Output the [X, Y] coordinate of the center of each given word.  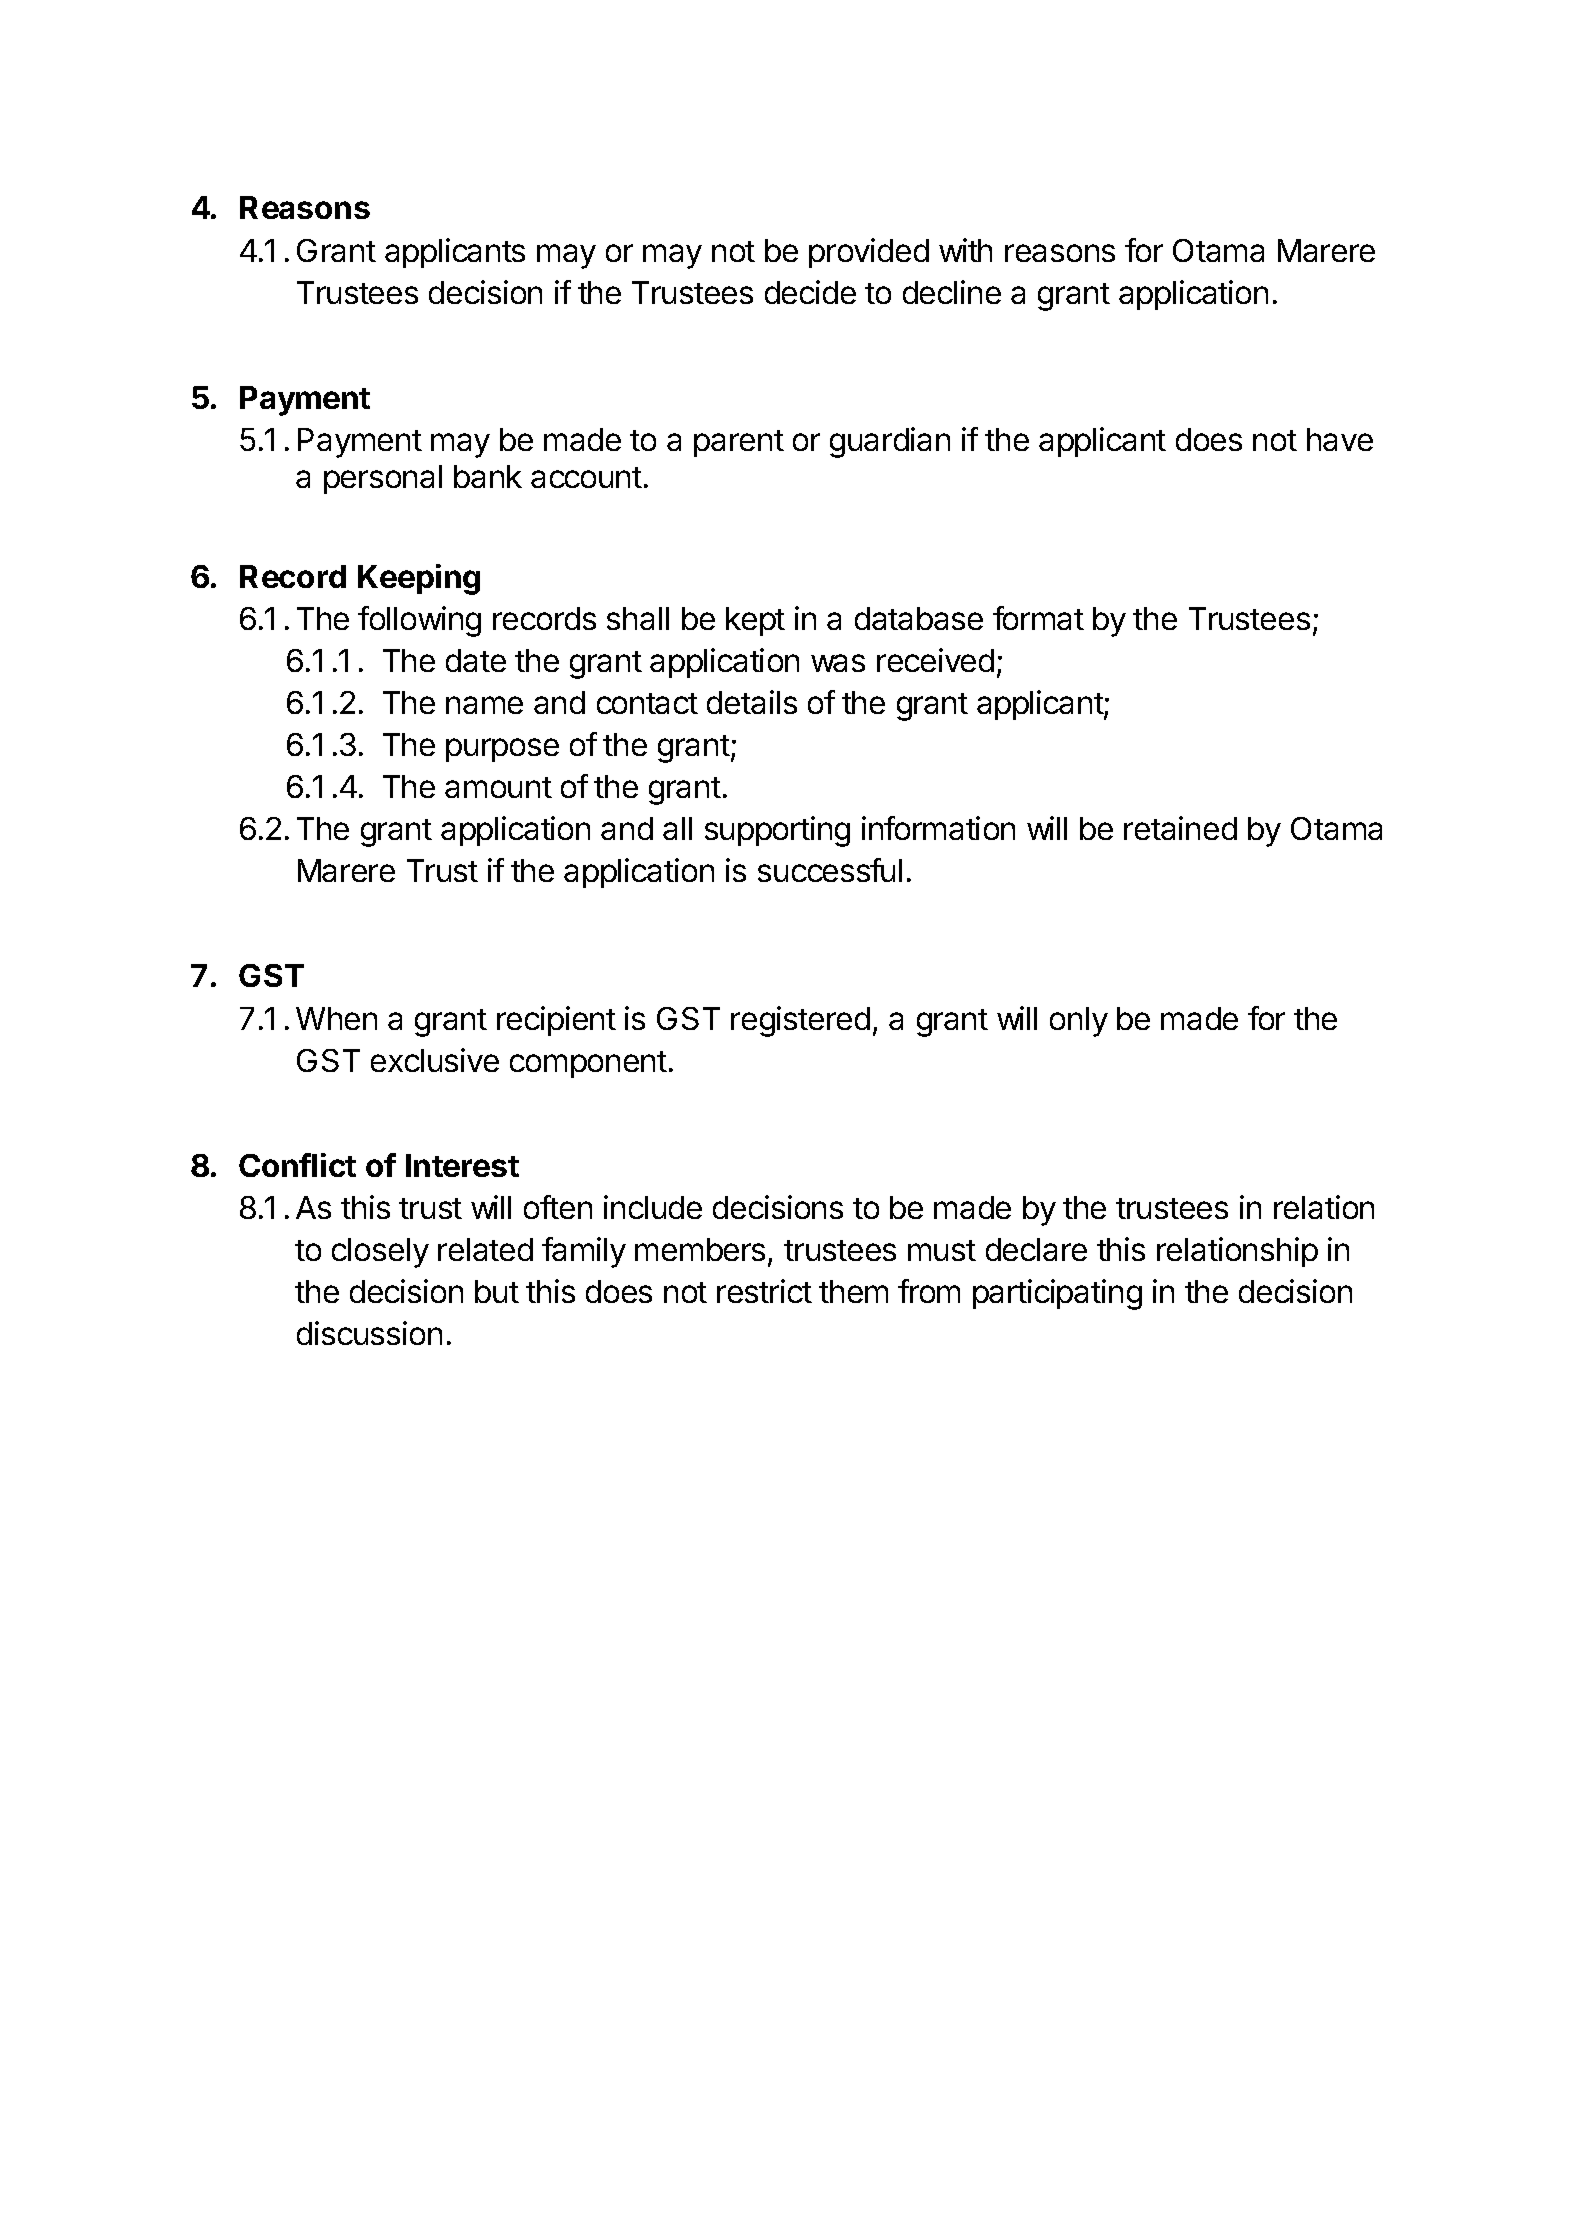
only [1079, 1022]
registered [800, 1021]
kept [755, 621]
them [853, 1291]
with [965, 250]
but [497, 1291]
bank [488, 476]
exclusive [435, 1060]
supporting [777, 831]
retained [1180, 828]
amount [498, 787]
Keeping [419, 579]
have [1340, 439]
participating [1057, 1294]
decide [810, 292]
